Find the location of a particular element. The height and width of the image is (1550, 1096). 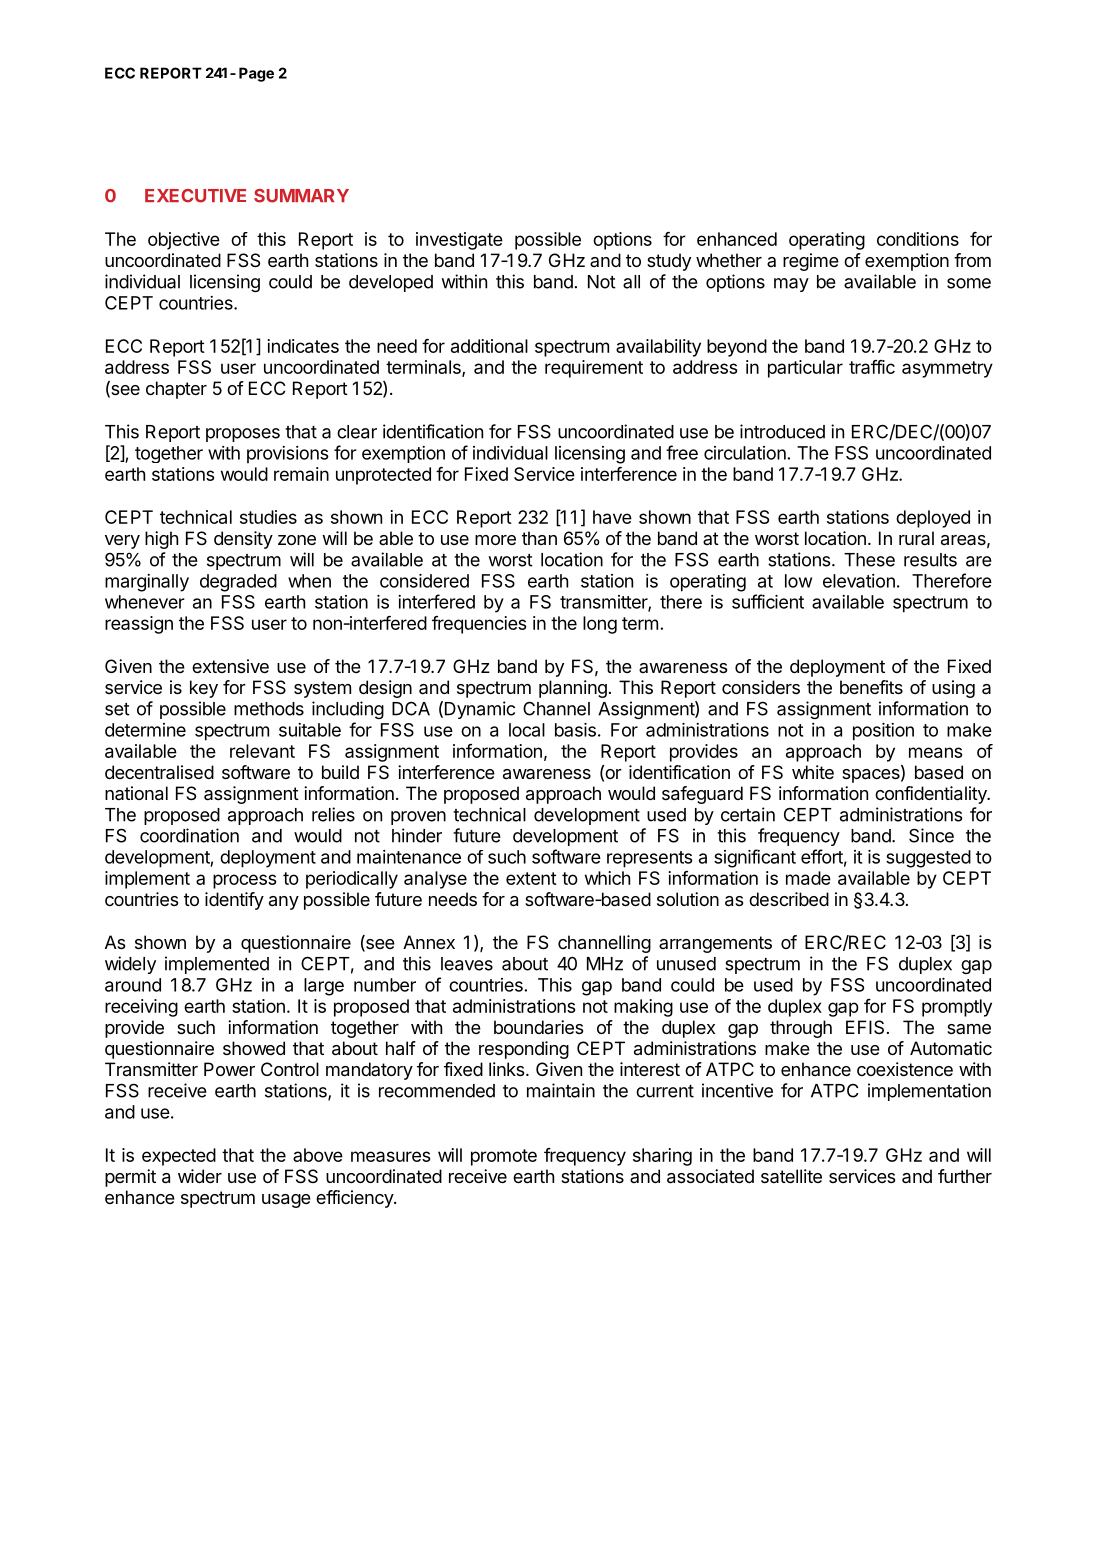

wider is located at coordinates (200, 1176).
